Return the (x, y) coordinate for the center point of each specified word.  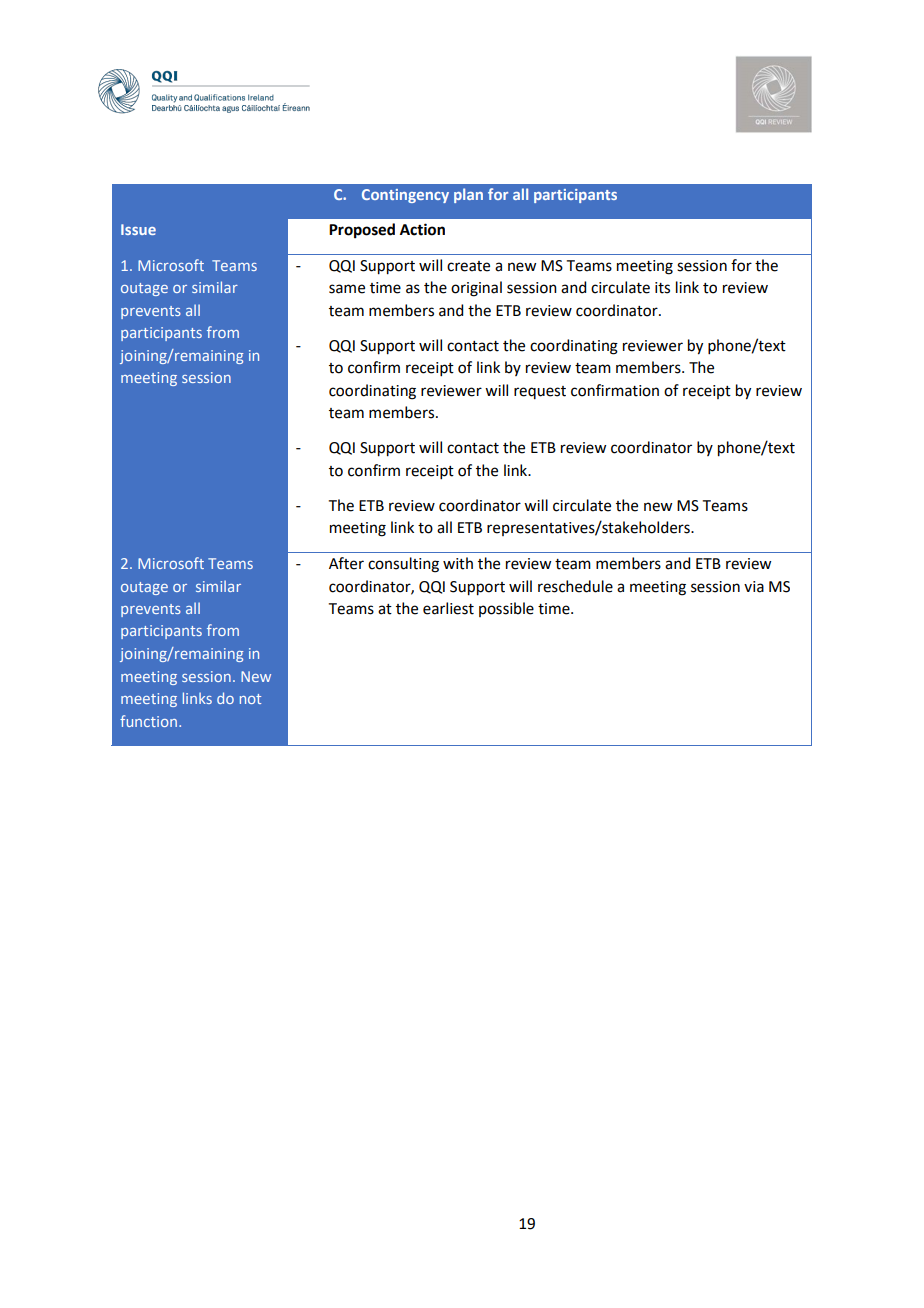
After (346, 563)
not (250, 699)
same (347, 289)
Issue (138, 229)
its (662, 288)
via (754, 587)
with (458, 563)
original (476, 289)
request (540, 392)
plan (468, 195)
